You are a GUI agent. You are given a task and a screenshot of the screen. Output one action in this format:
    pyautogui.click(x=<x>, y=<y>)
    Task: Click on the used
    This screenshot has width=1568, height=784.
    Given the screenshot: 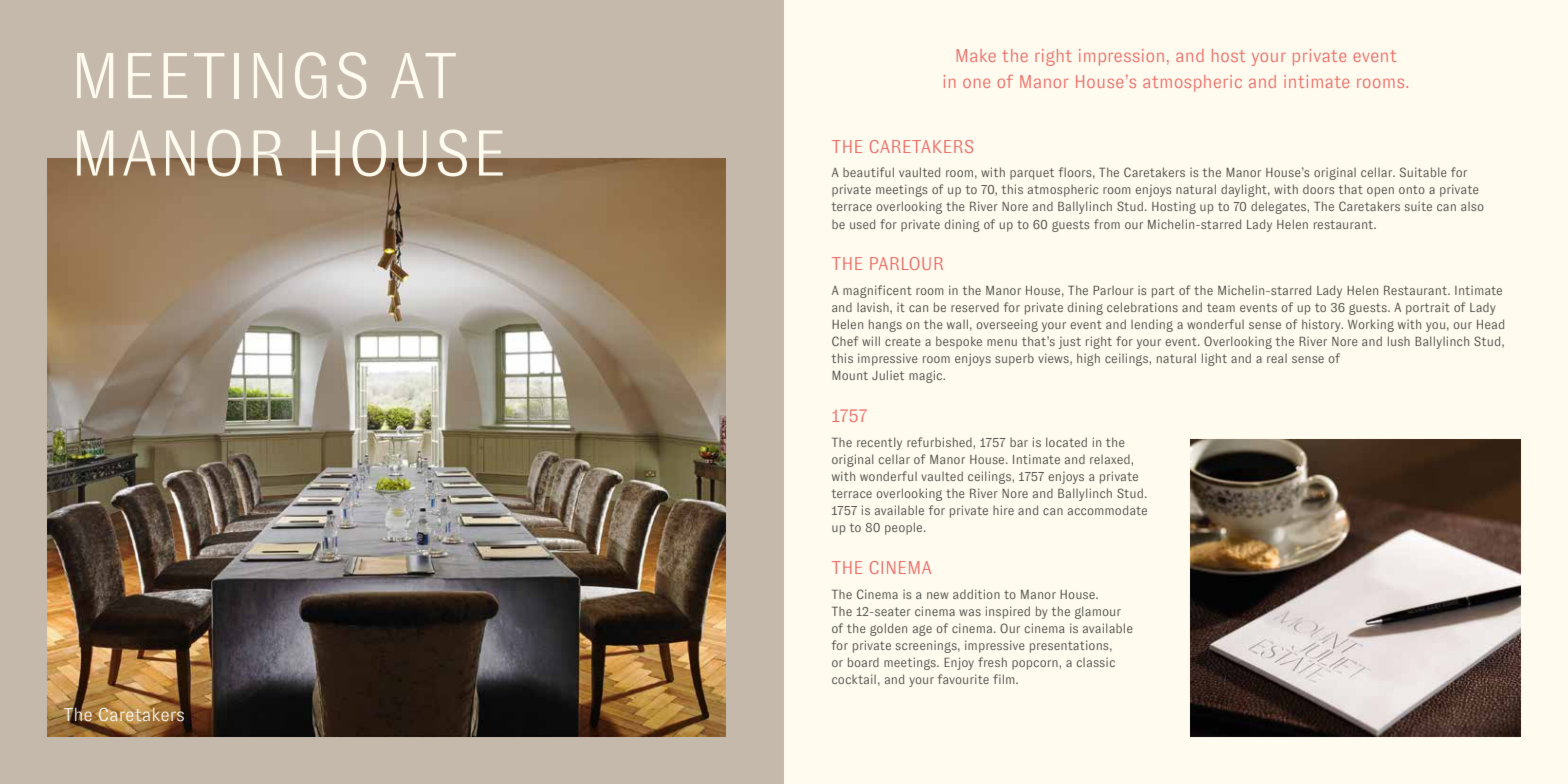 What is the action you would take?
    pyautogui.click(x=862, y=224)
